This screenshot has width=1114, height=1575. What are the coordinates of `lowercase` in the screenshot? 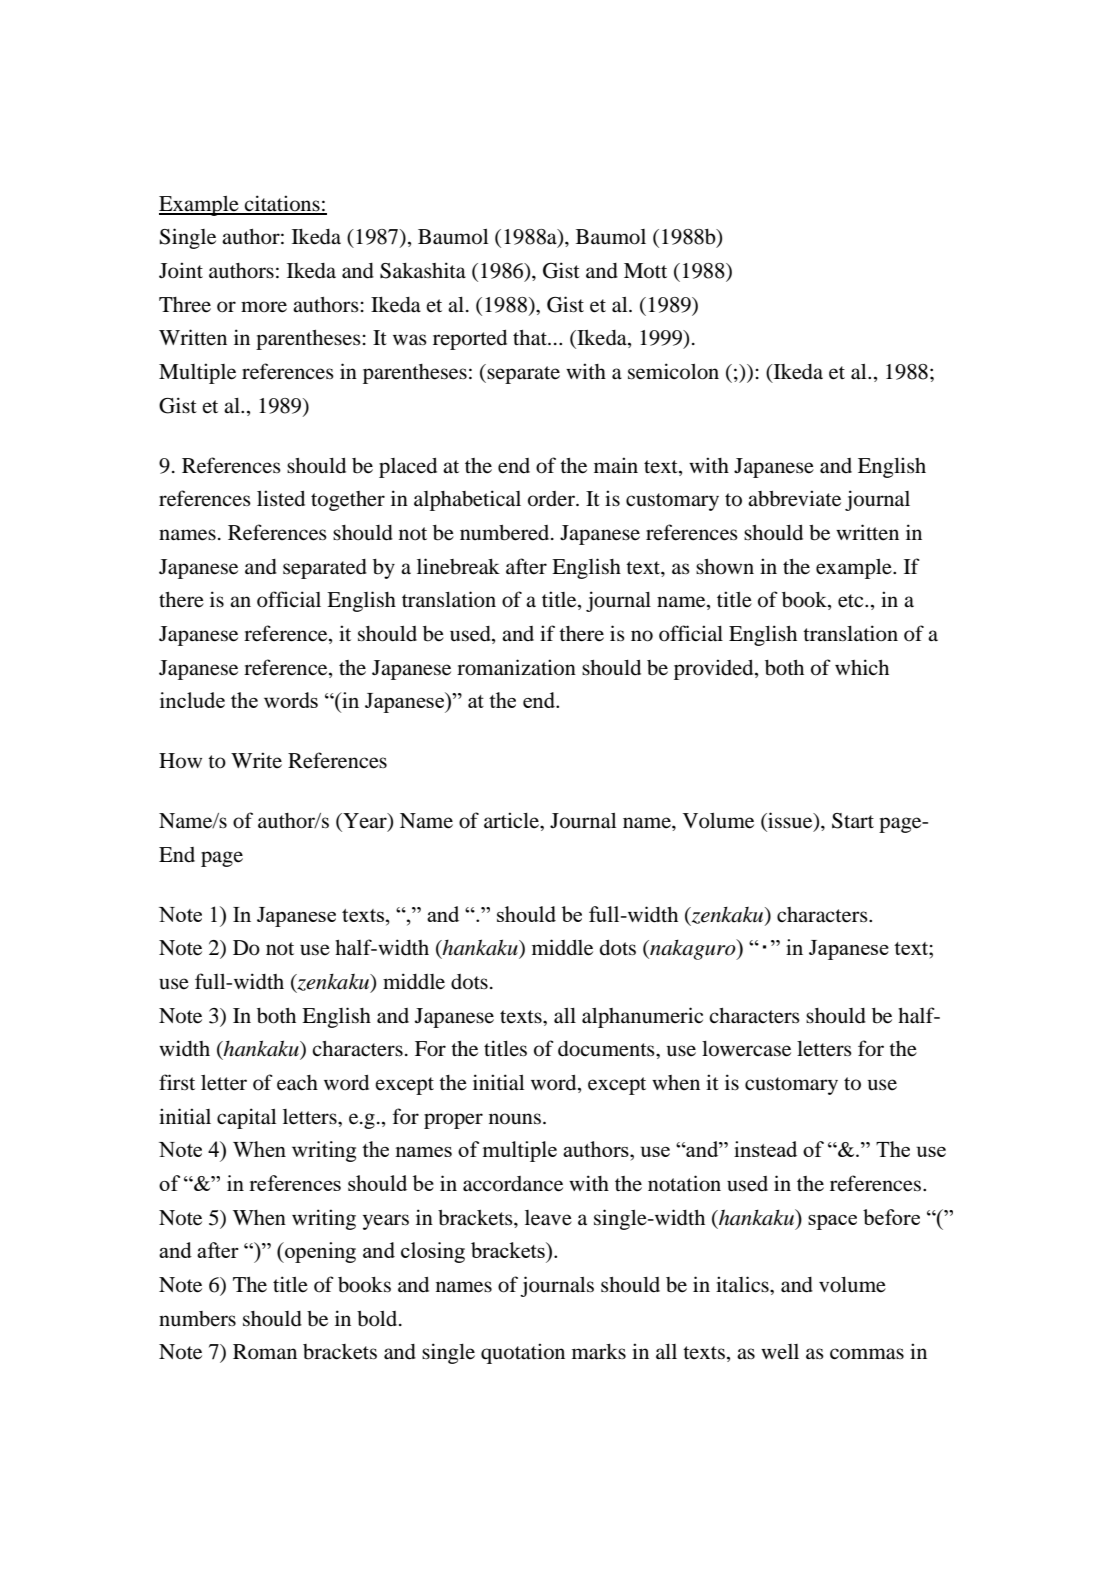 It's located at (746, 1049).
